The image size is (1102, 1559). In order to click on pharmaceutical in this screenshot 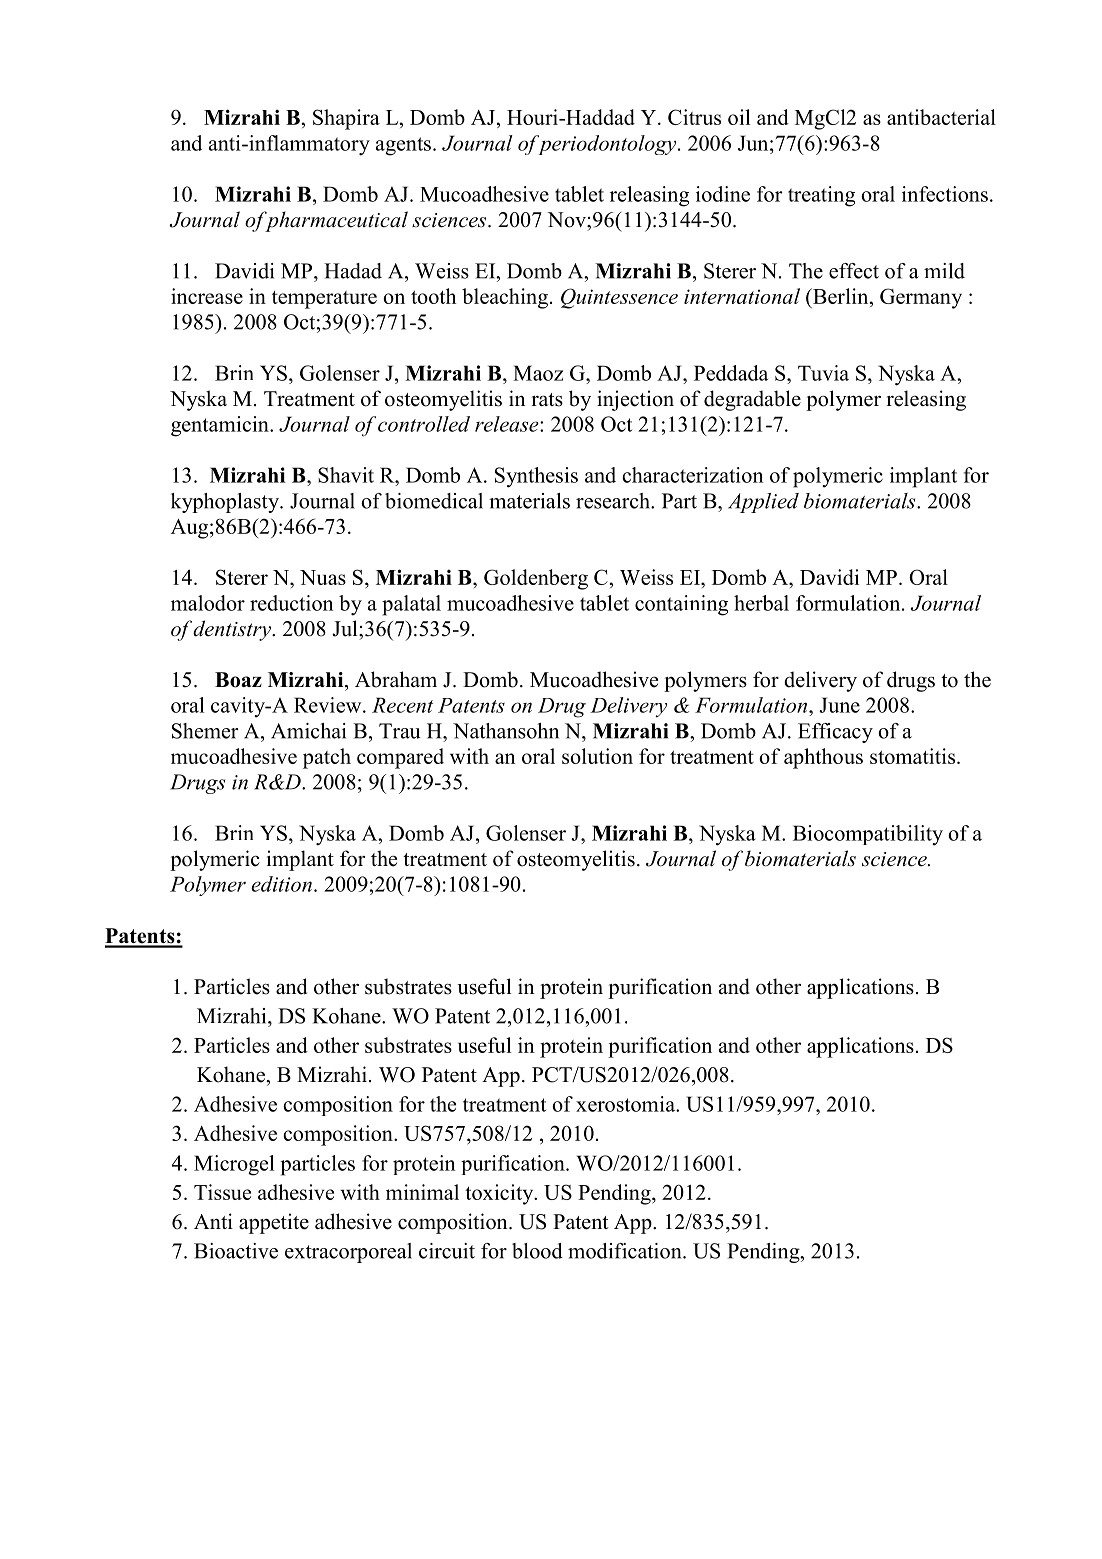, I will do `click(335, 221)`.
